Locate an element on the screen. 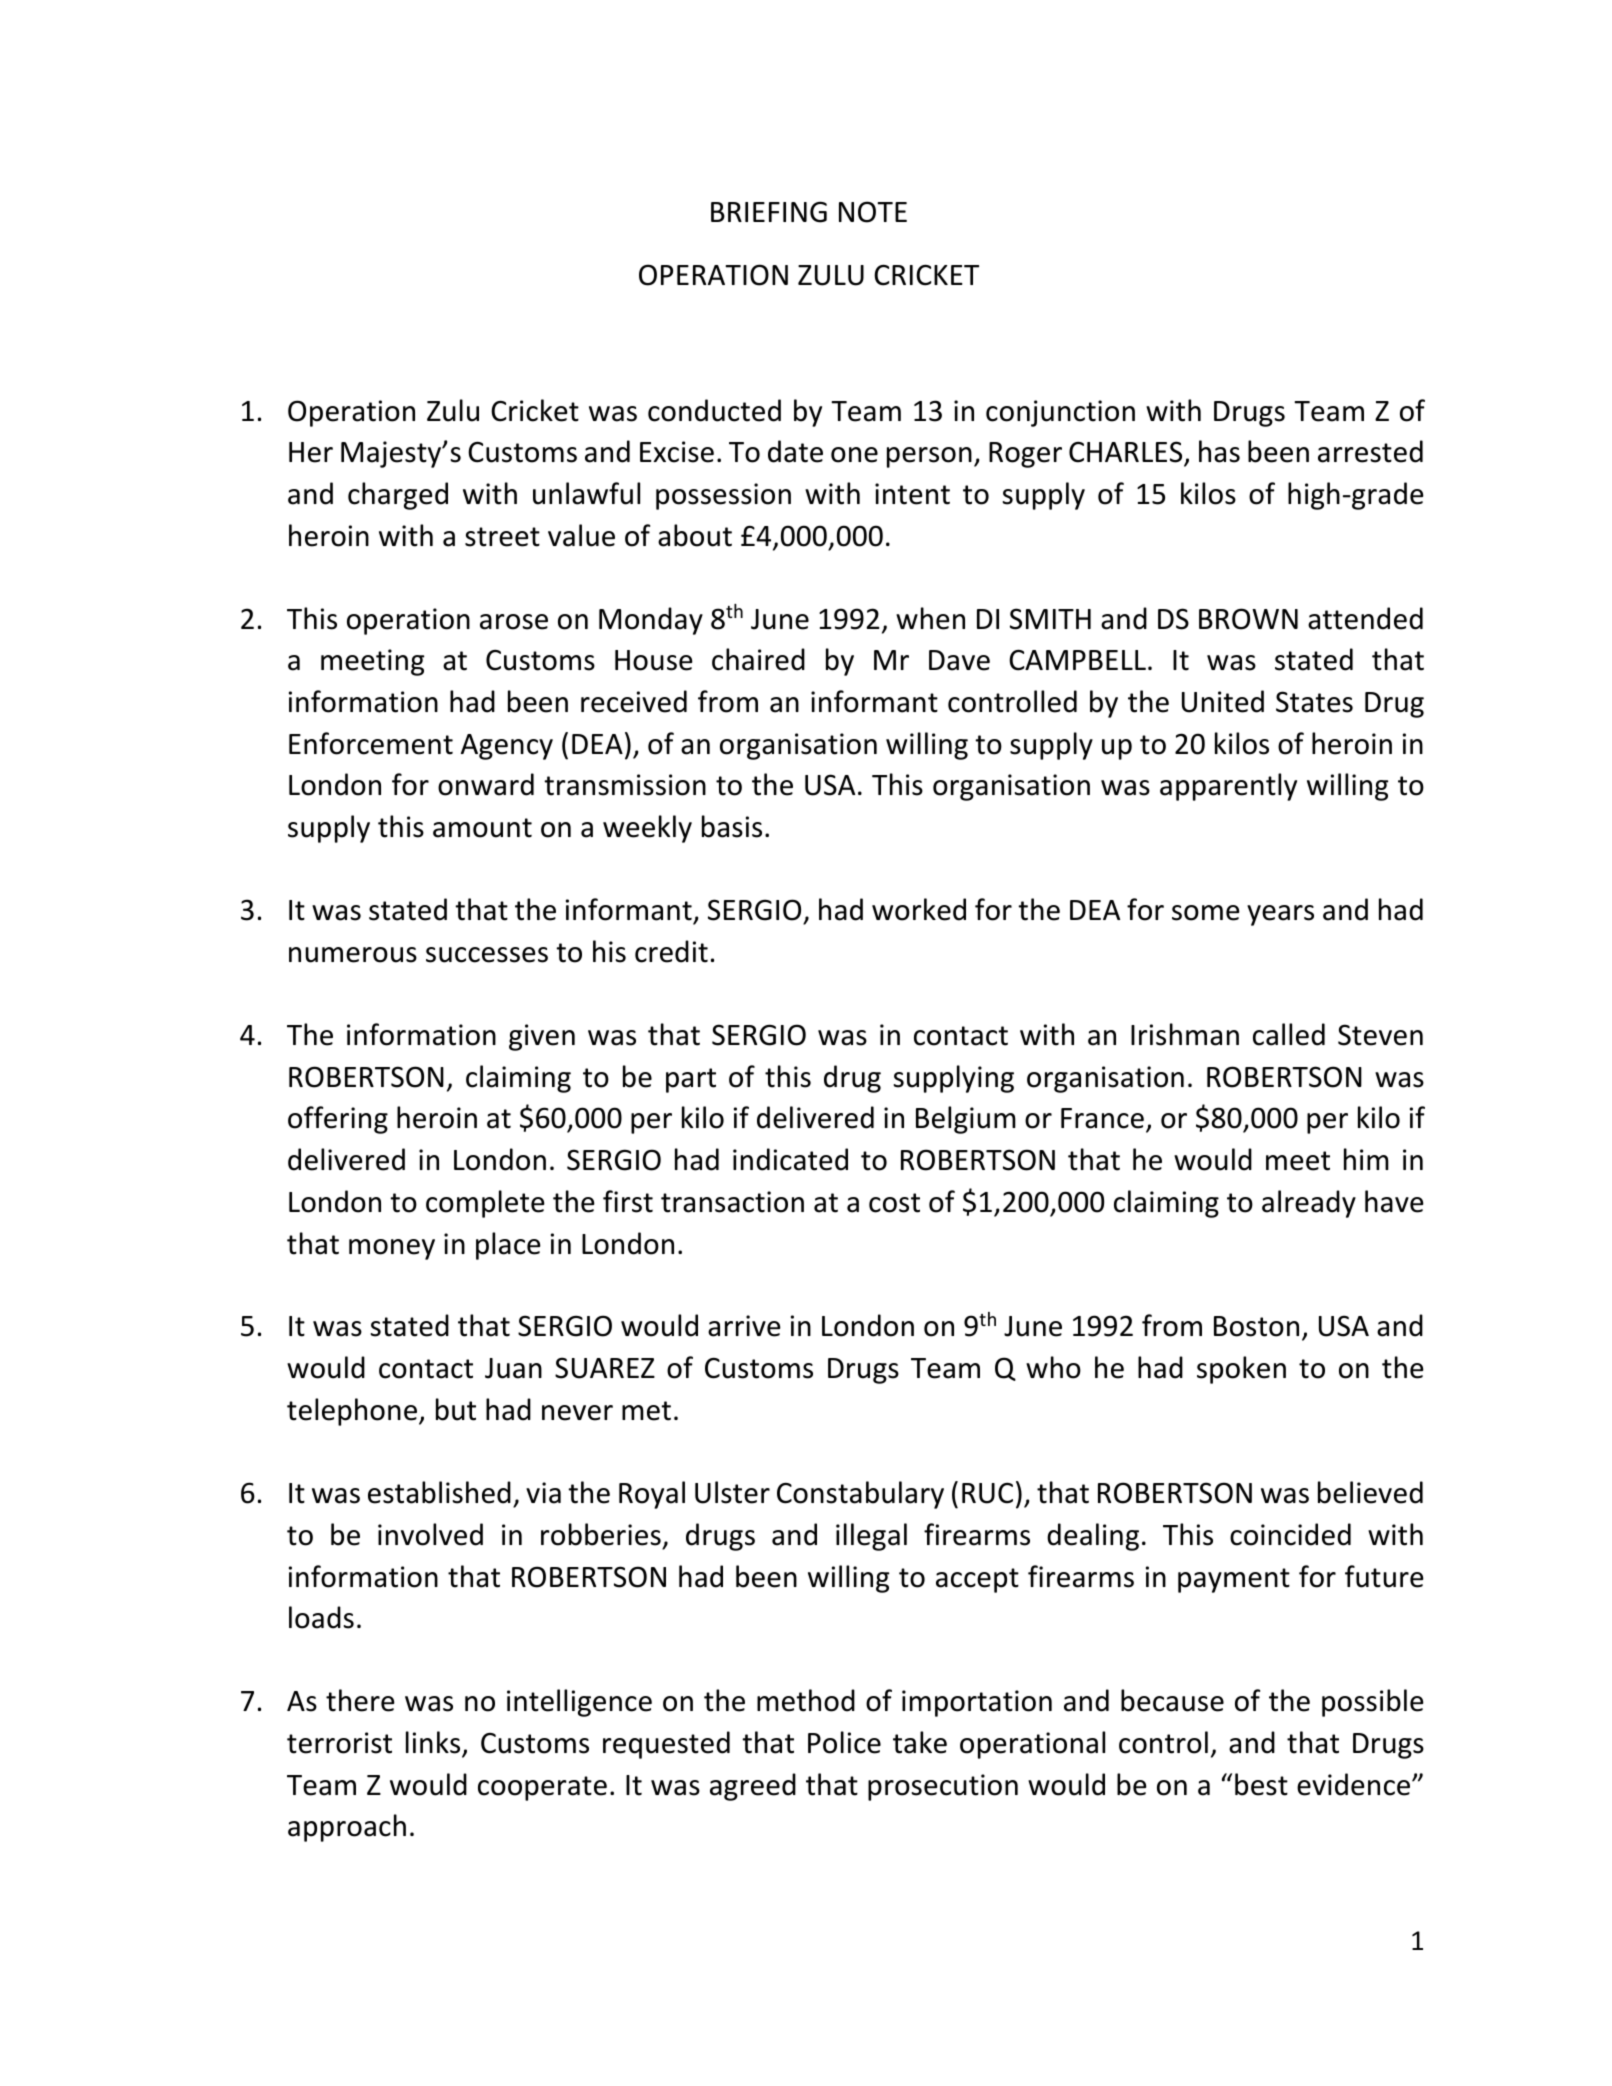 The height and width of the screenshot is (2086, 1612). best is located at coordinates (1261, 1784).
